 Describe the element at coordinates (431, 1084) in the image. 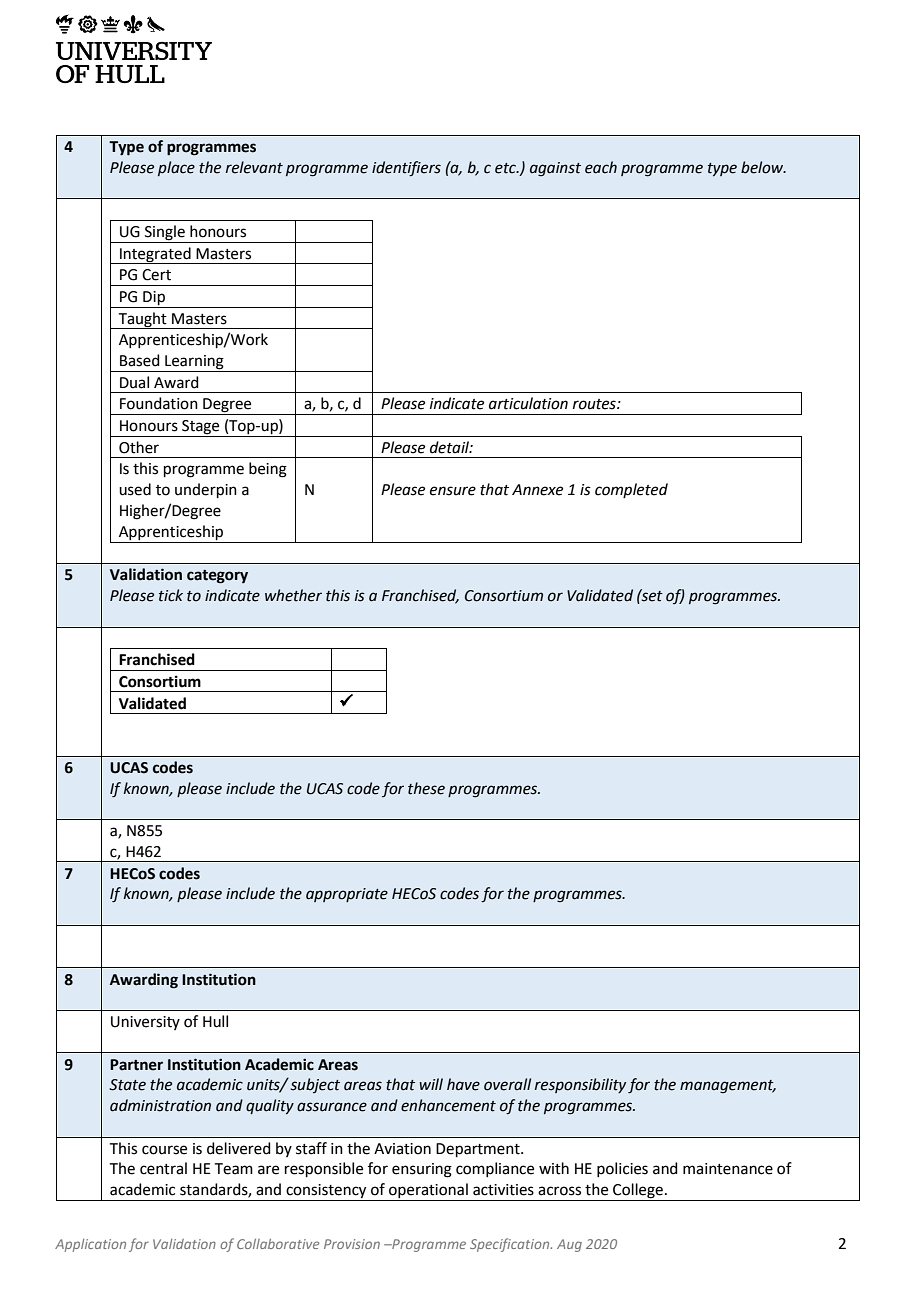

I see `will` at that location.
